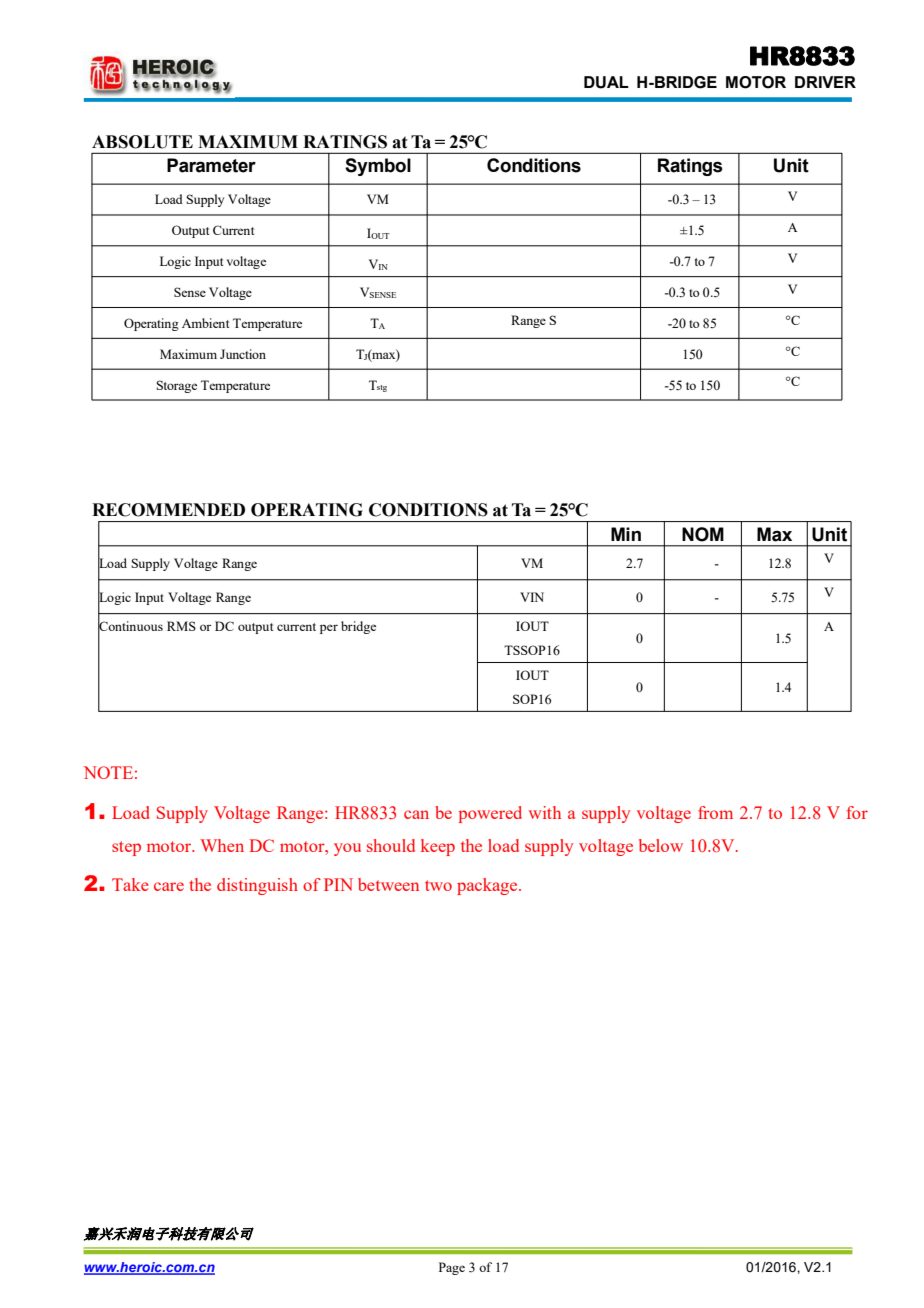 The image size is (924, 1308). Describe the element at coordinates (490, 814) in the screenshot. I see `powered` at that location.
